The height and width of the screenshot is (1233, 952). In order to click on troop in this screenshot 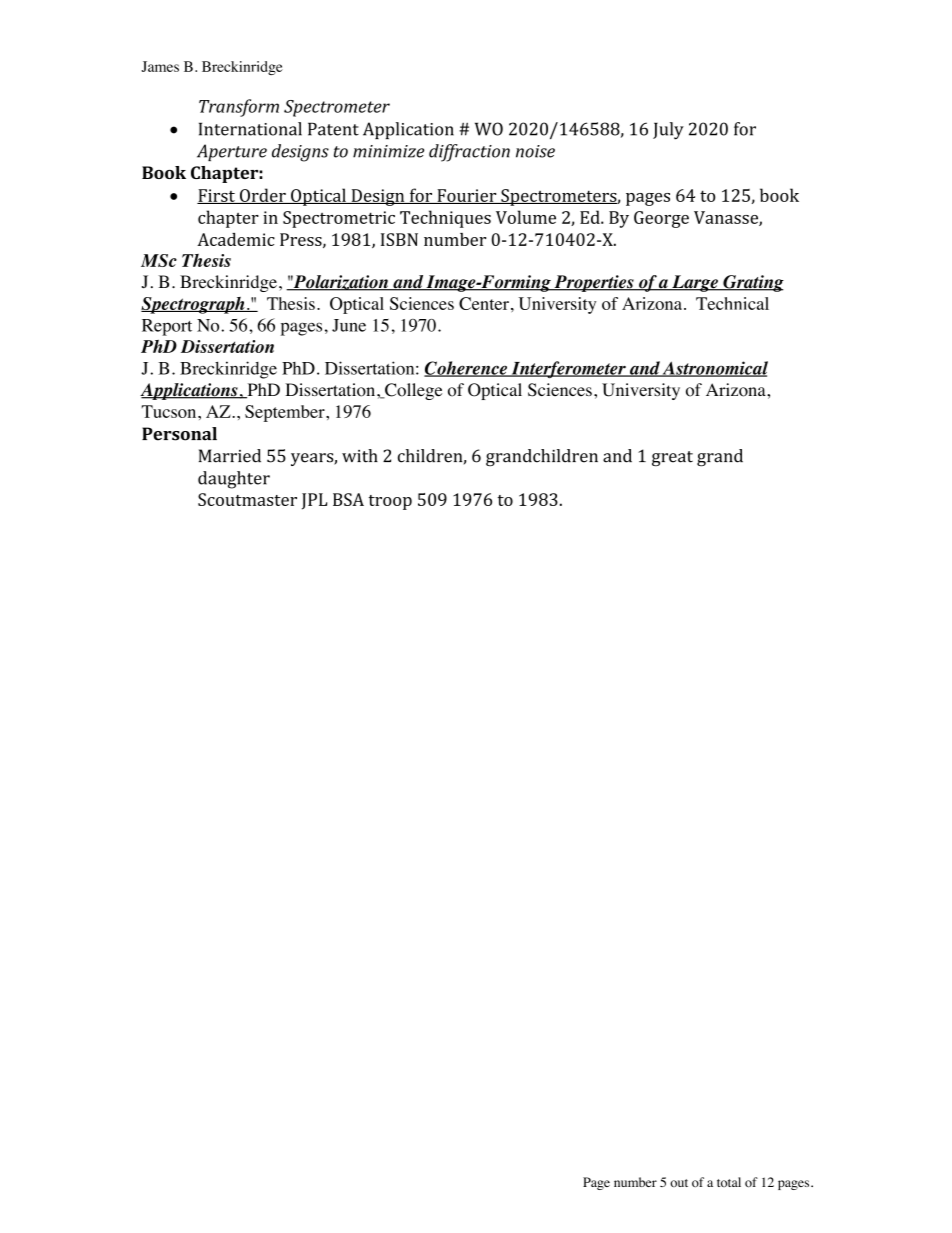, I will do `click(390, 502)`.
